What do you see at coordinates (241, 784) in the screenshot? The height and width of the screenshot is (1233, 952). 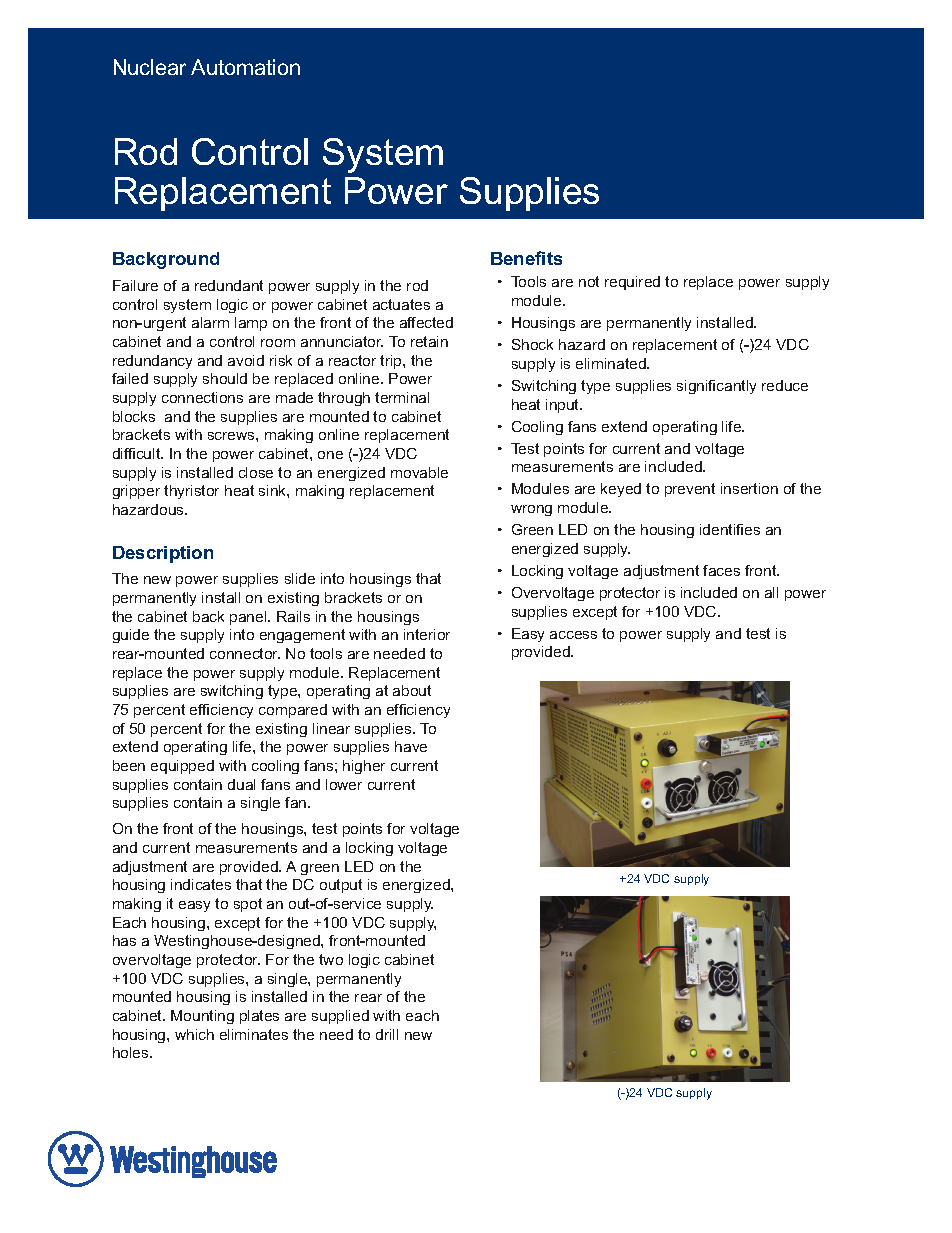 I see `dual` at bounding box center [241, 784].
